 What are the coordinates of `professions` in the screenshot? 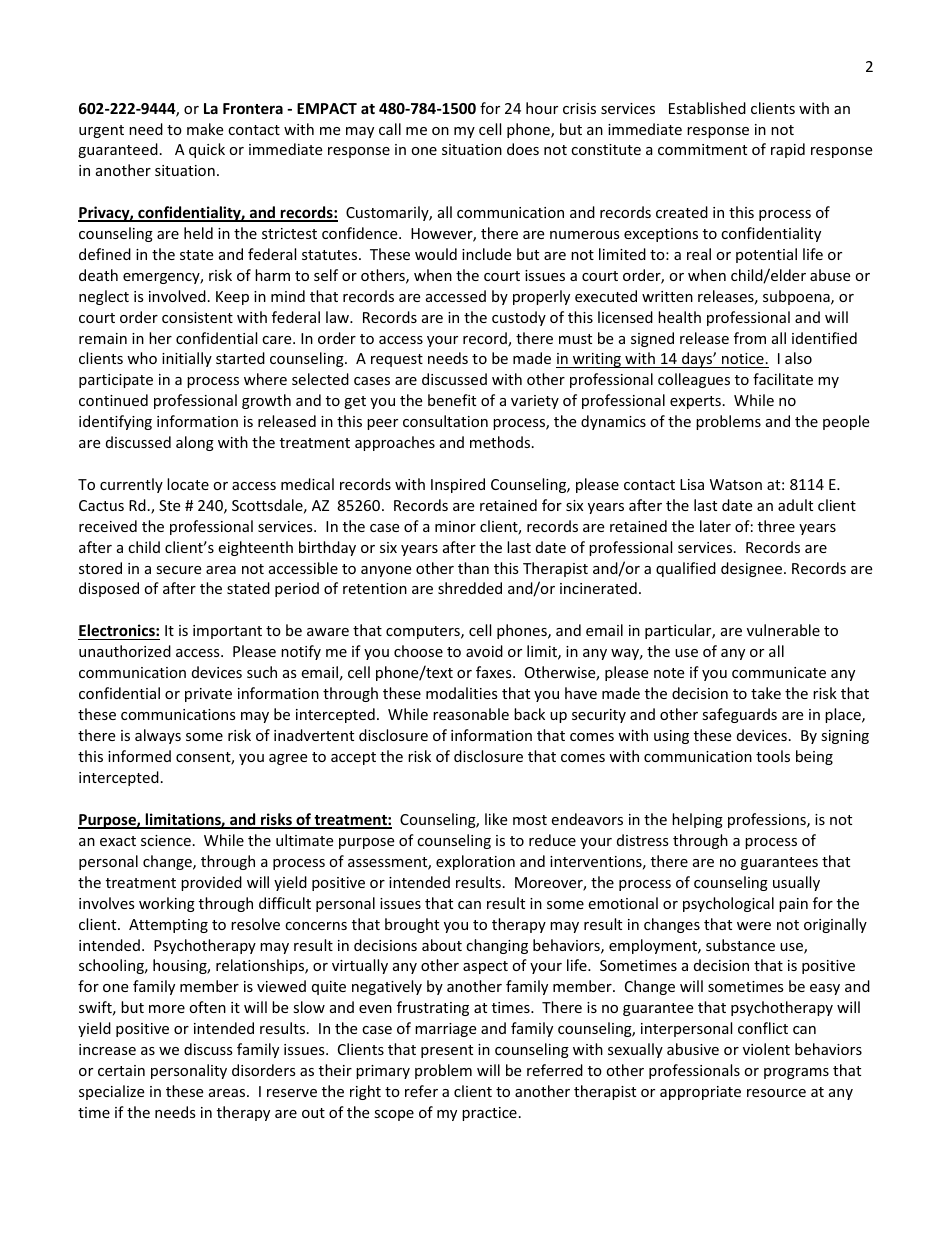 It's located at (768, 820).
